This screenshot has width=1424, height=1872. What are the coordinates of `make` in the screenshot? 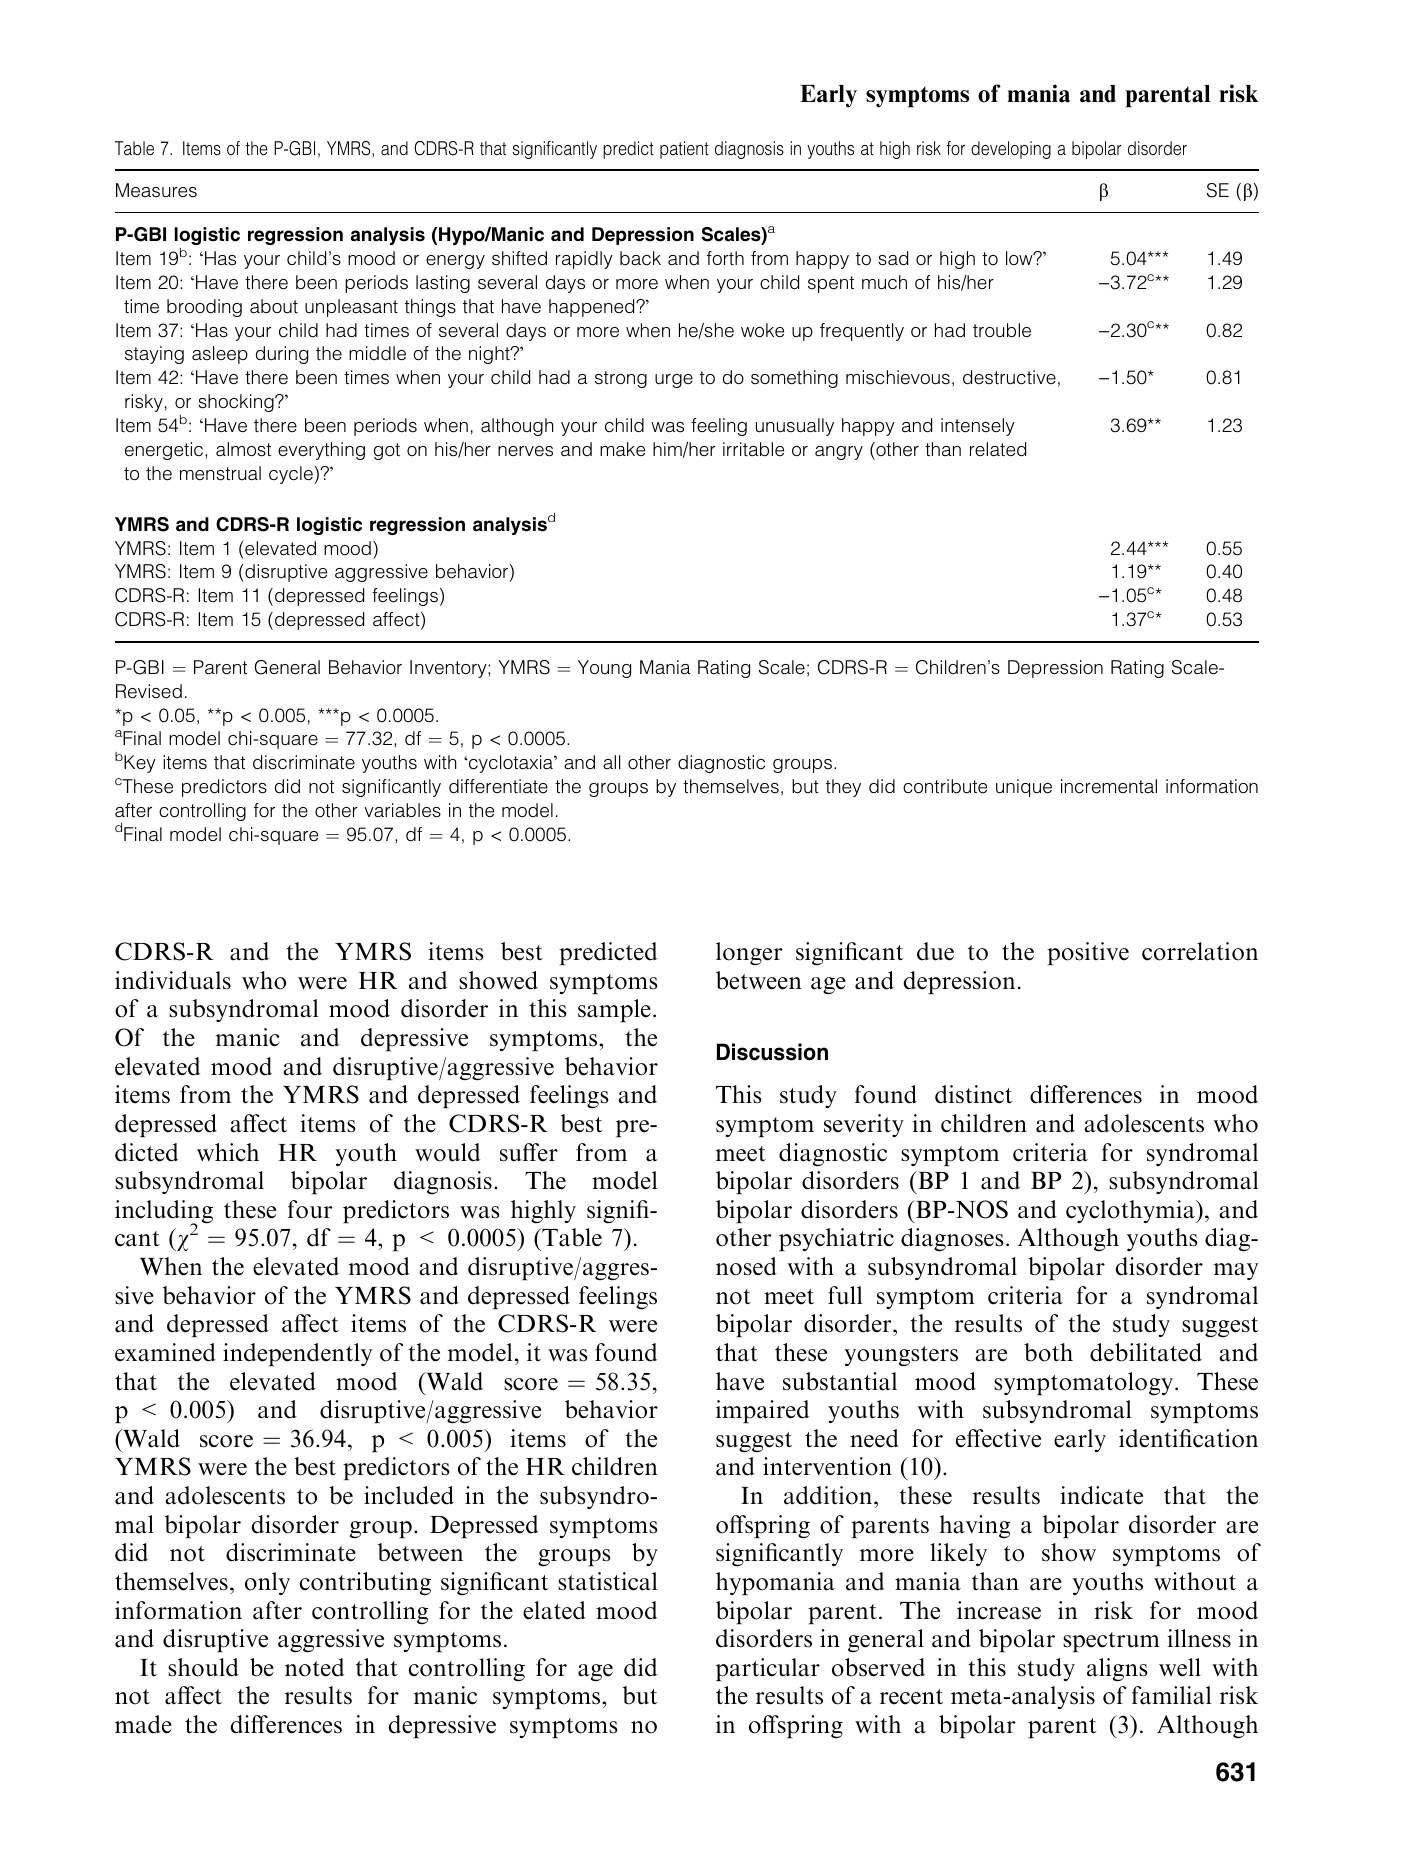 It's located at (622, 449).
